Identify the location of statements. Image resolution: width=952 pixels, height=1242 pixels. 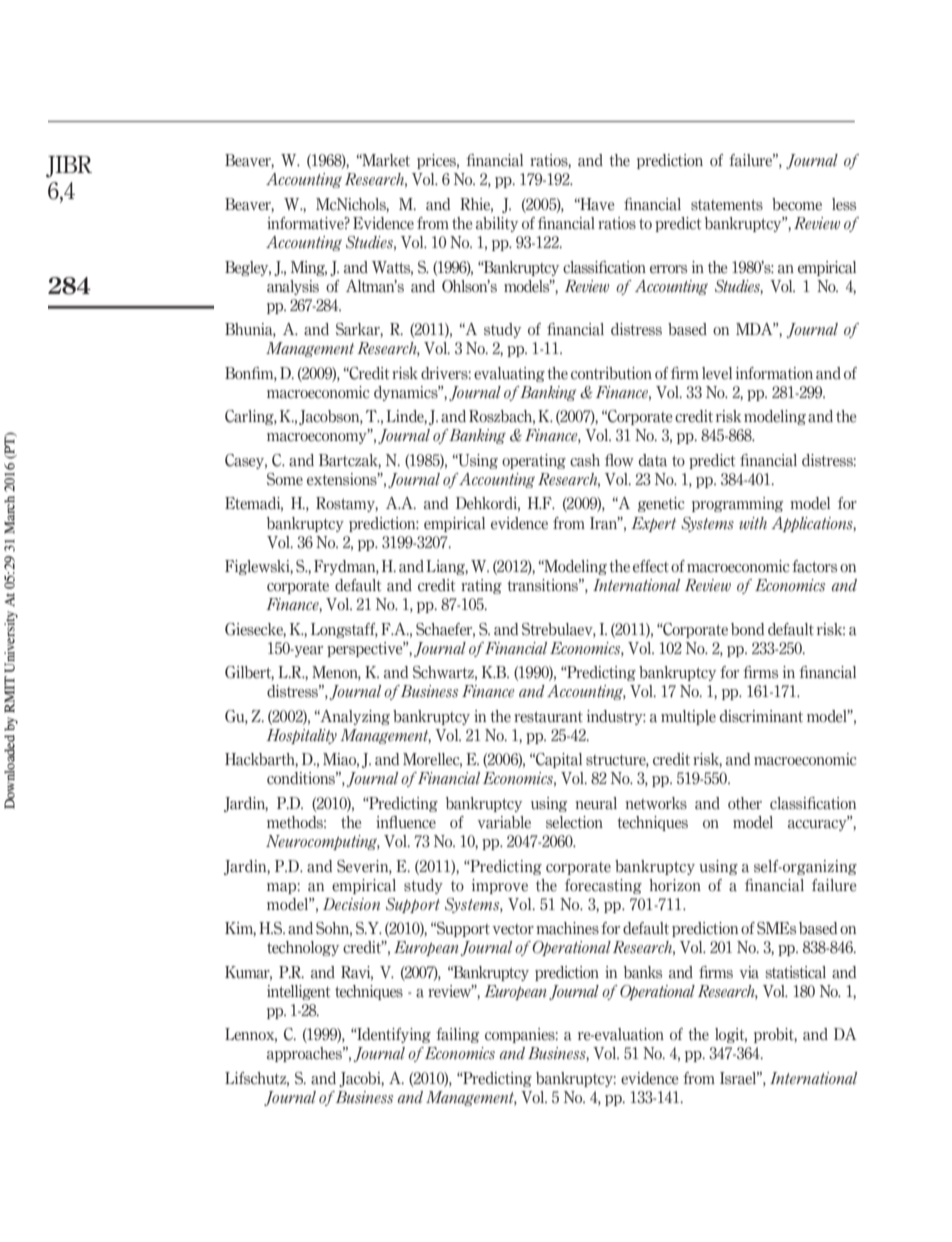
(727, 205).
